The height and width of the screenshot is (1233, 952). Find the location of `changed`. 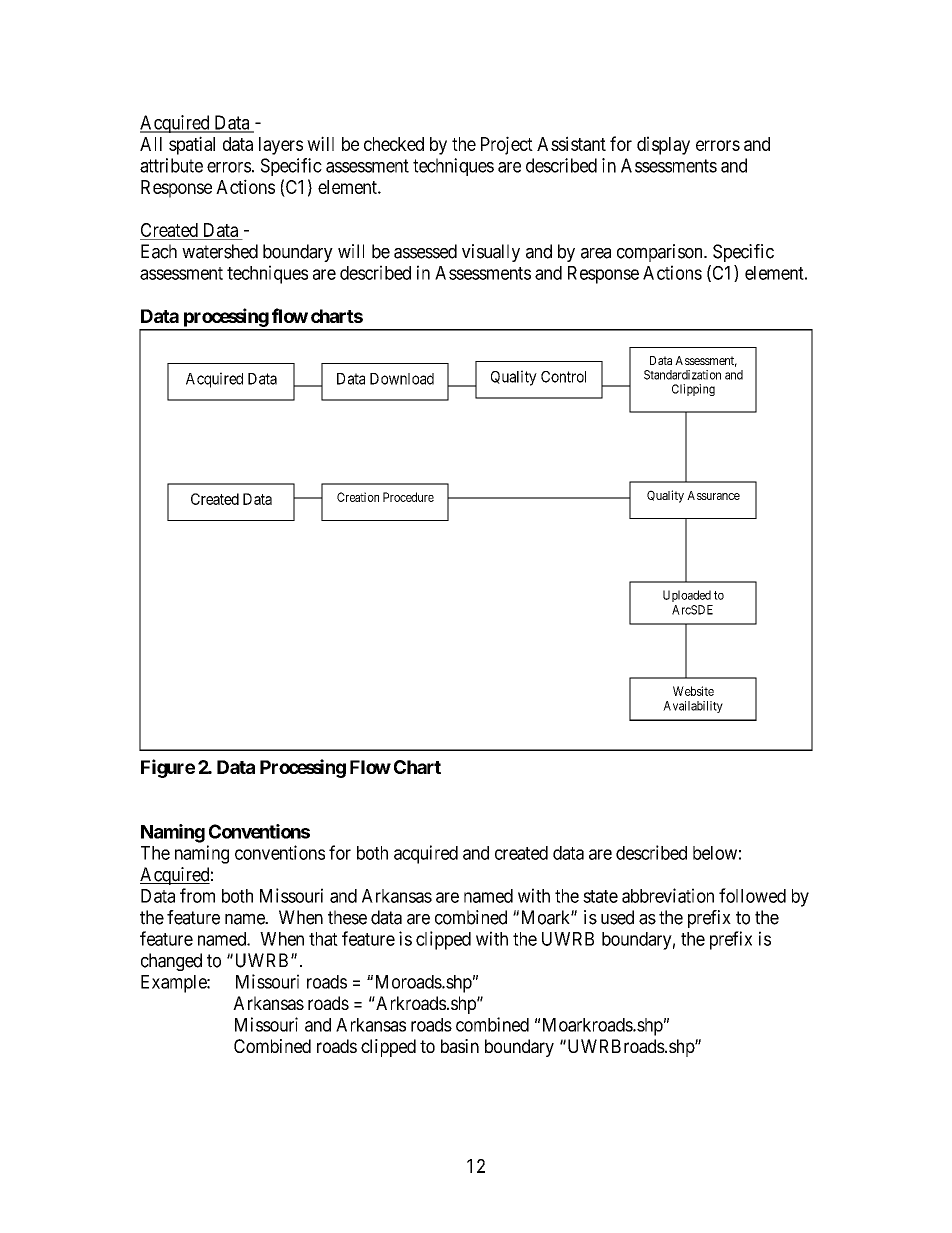

changed is located at coordinates (171, 962).
